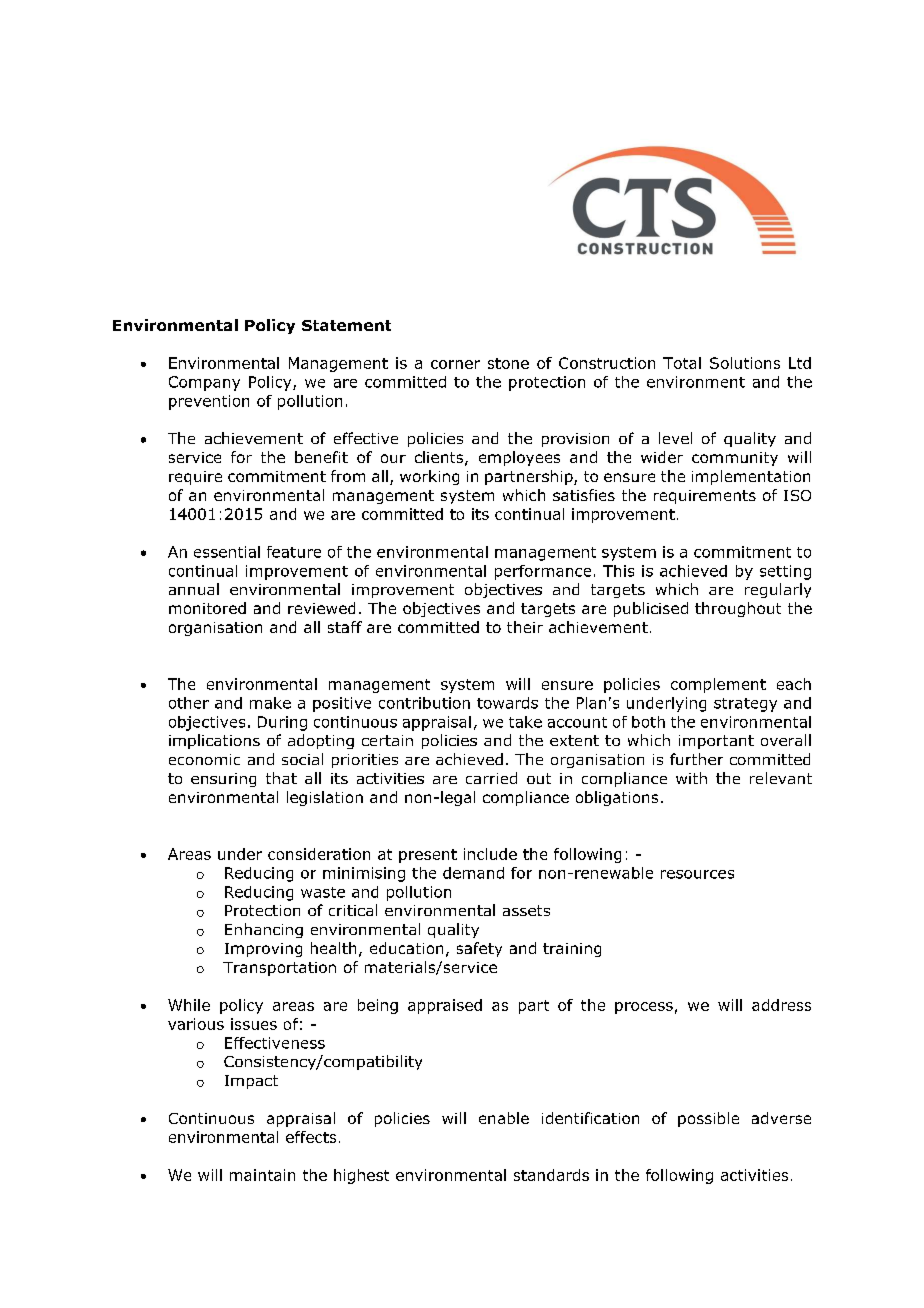  Describe the element at coordinates (262, 1175) in the image. I see `maintain` at that location.
